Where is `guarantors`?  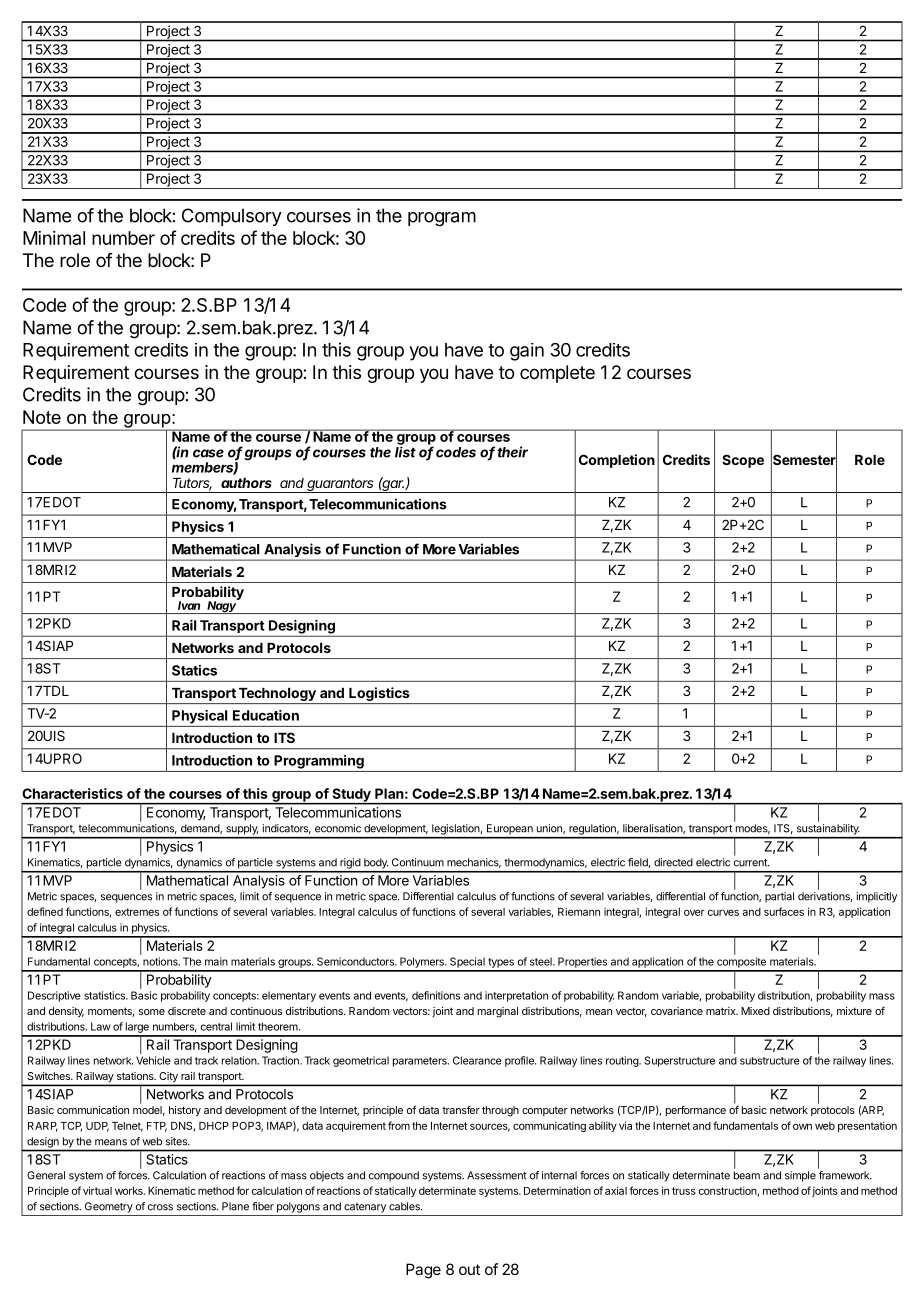
guarantors is located at coordinates (340, 485).
